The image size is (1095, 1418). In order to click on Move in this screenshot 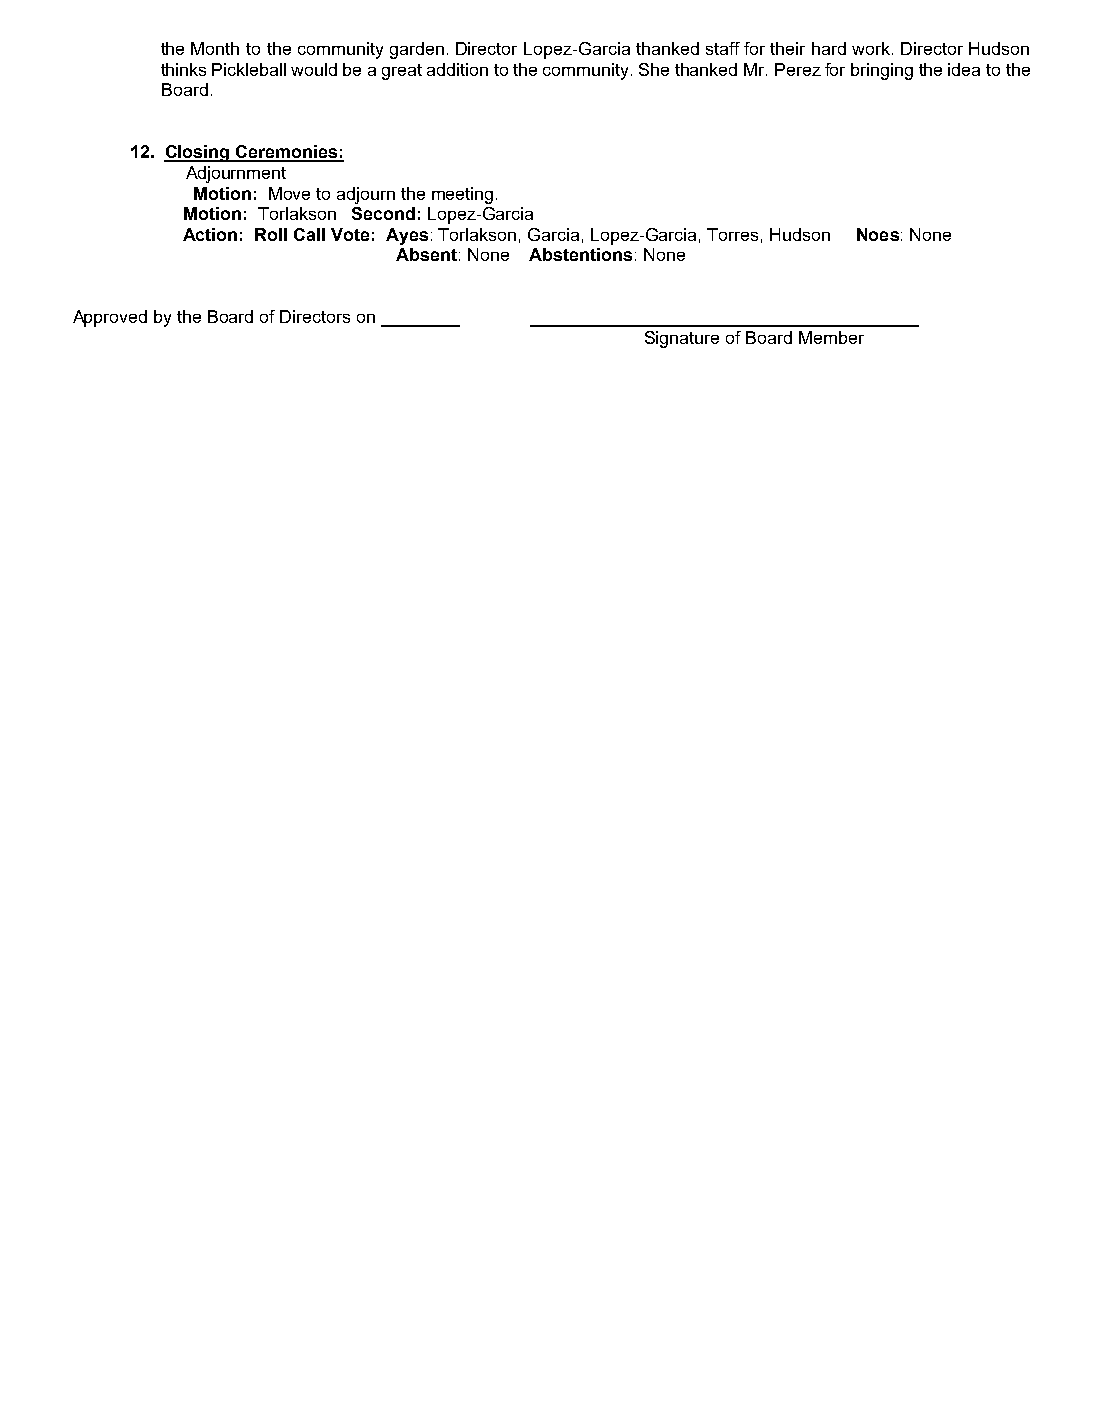, I will do `click(289, 193)`.
